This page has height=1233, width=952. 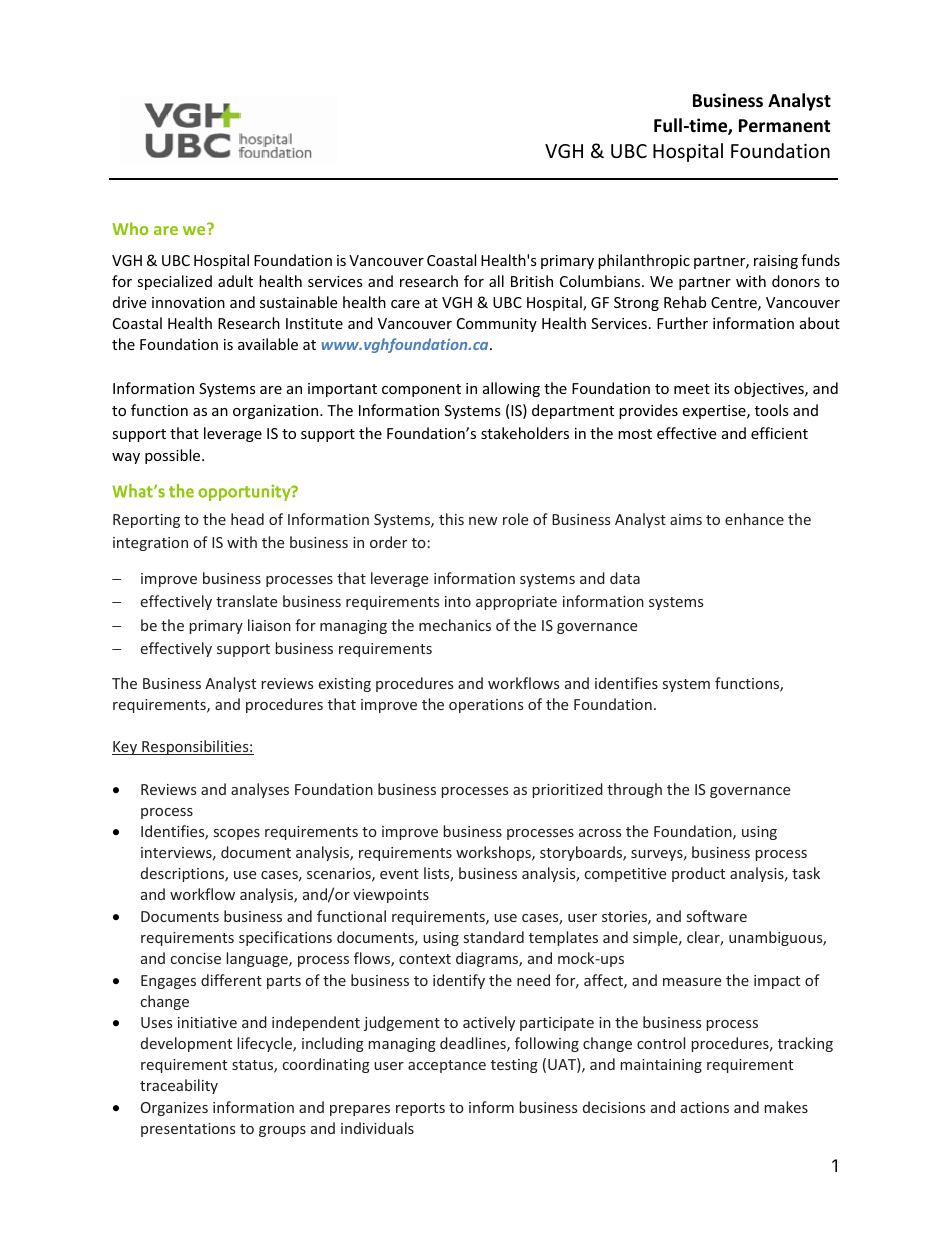 What do you see at coordinates (246, 601) in the page?
I see `translate` at bounding box center [246, 601].
